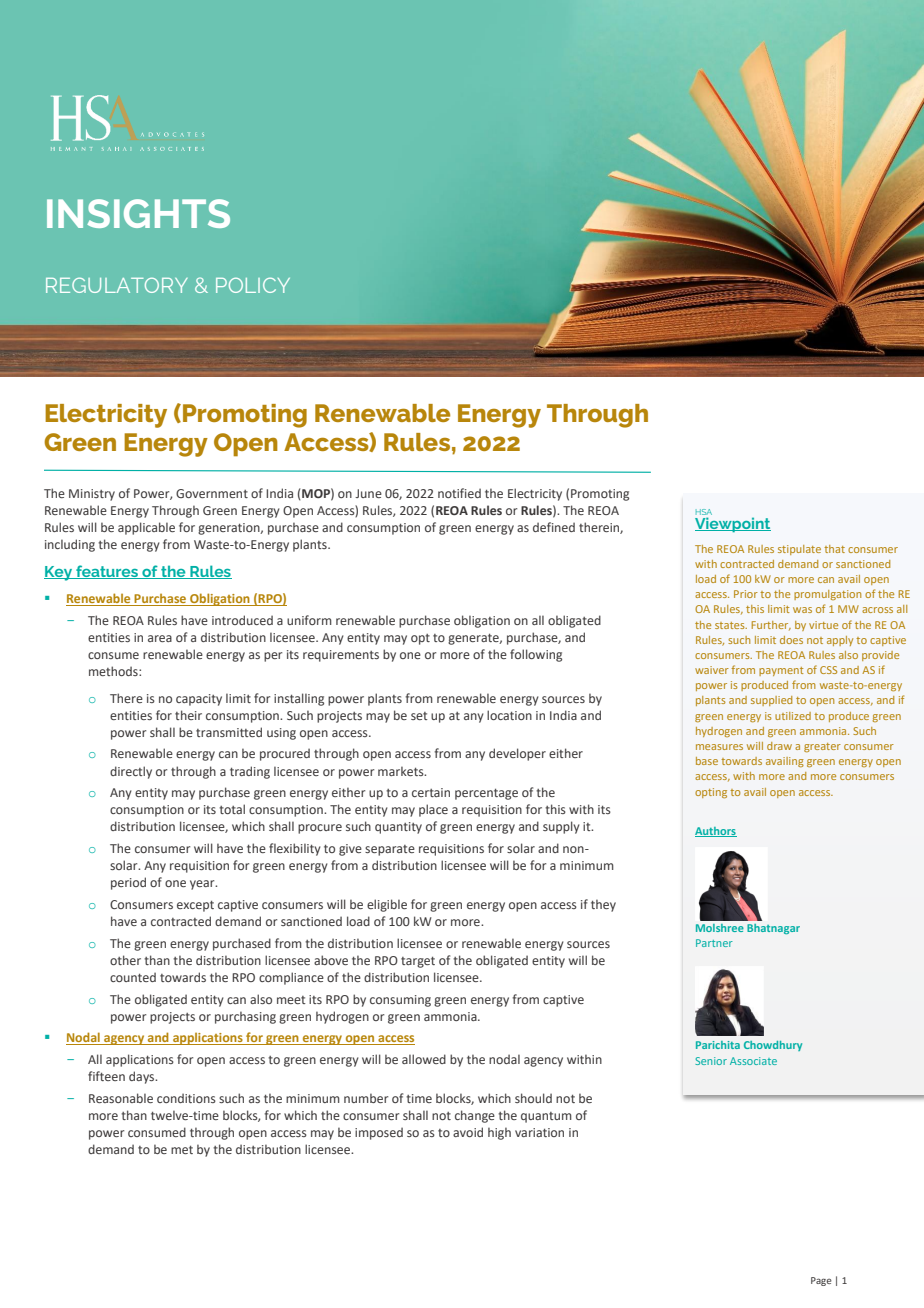 The width and height of the document is (924, 1308). I want to click on counted, so click(133, 977).
